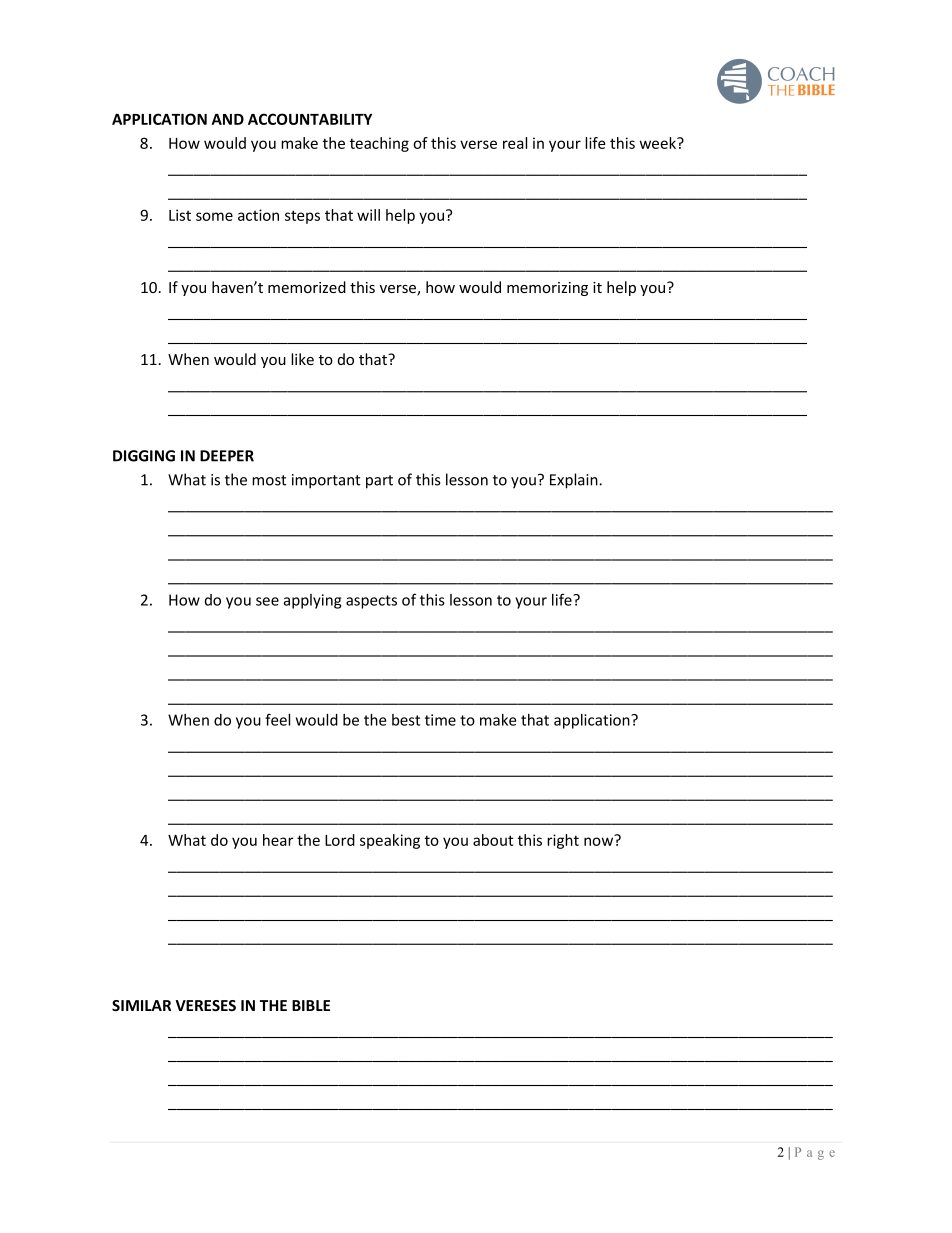 The width and height of the document is (952, 1233). I want to click on teaching, so click(379, 144).
